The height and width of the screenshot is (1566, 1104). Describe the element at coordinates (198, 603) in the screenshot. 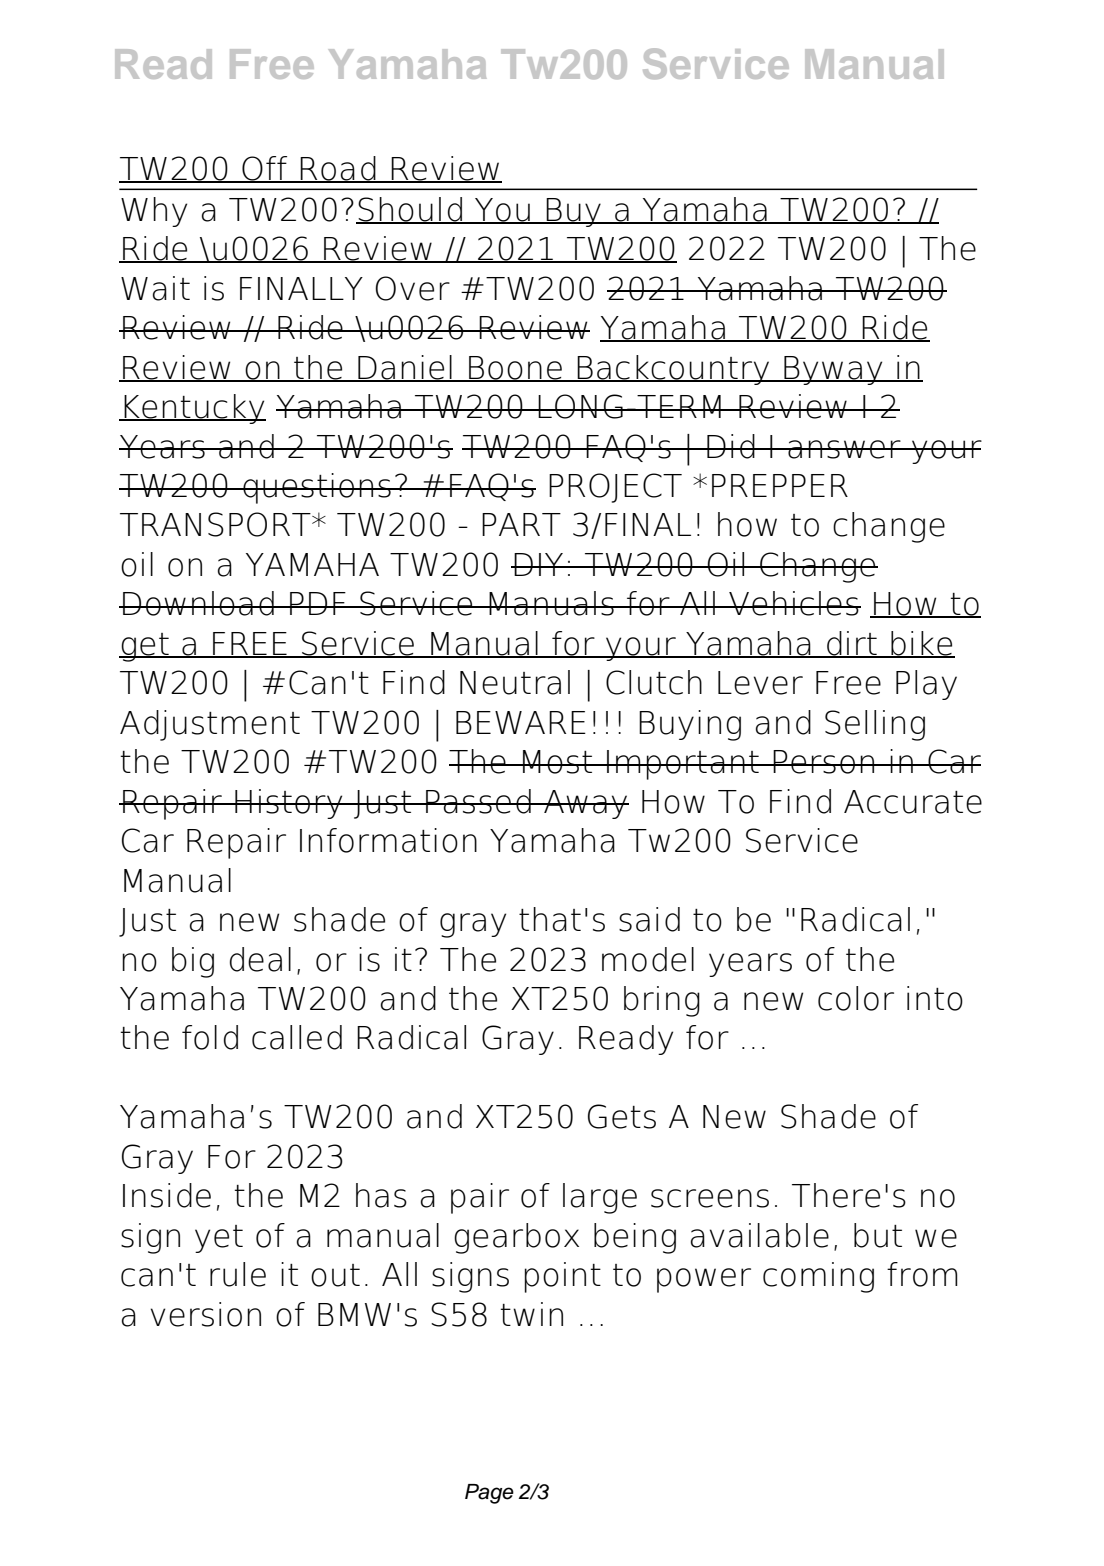

I see `Download` at that location.
